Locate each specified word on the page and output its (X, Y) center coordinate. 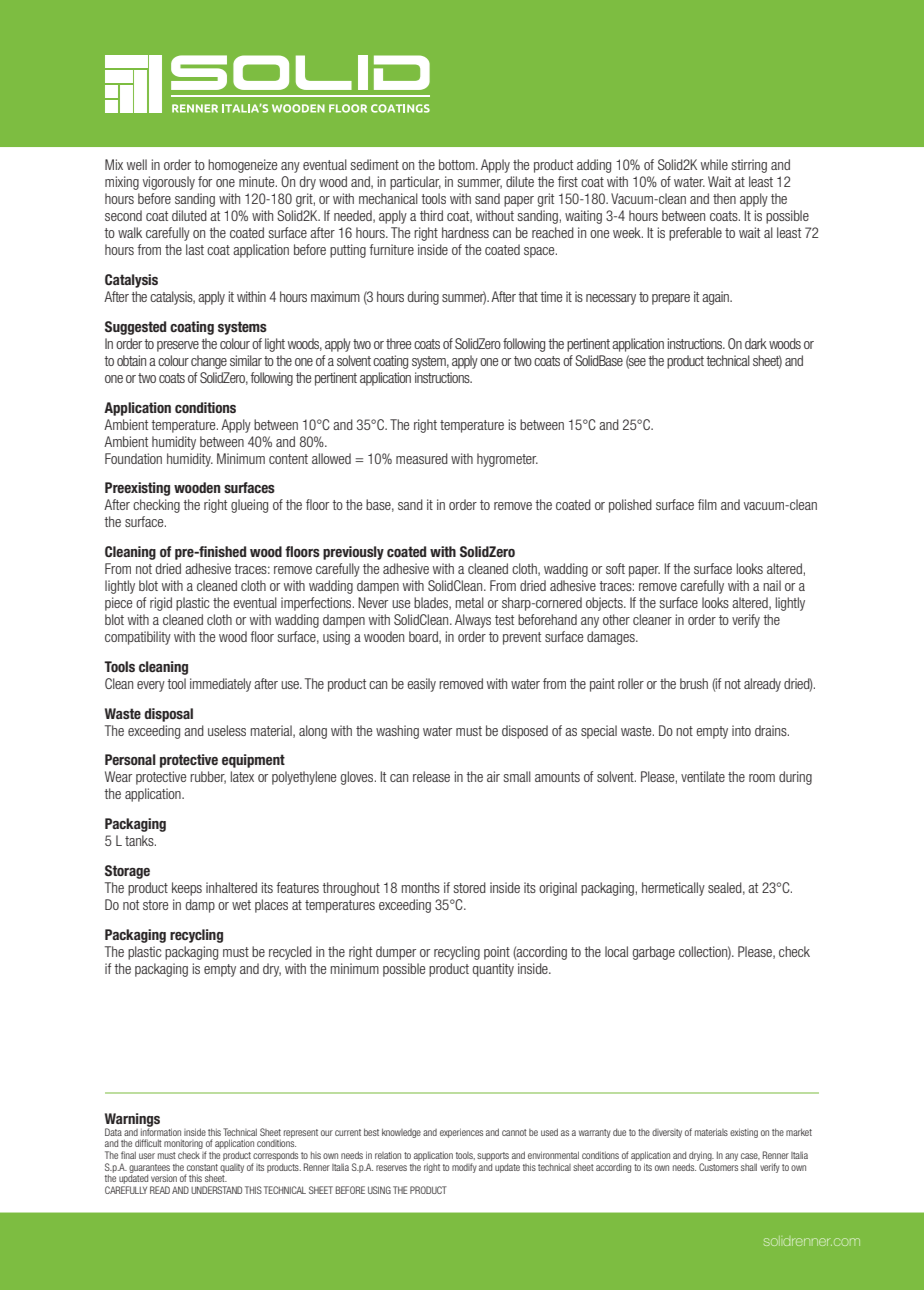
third (431, 215)
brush (694, 683)
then (724, 198)
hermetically (673, 889)
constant (202, 1167)
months (421, 887)
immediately (220, 685)
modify (464, 1168)
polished (630, 506)
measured (422, 458)
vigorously (169, 183)
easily (421, 685)
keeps (187, 889)
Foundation (133, 458)
